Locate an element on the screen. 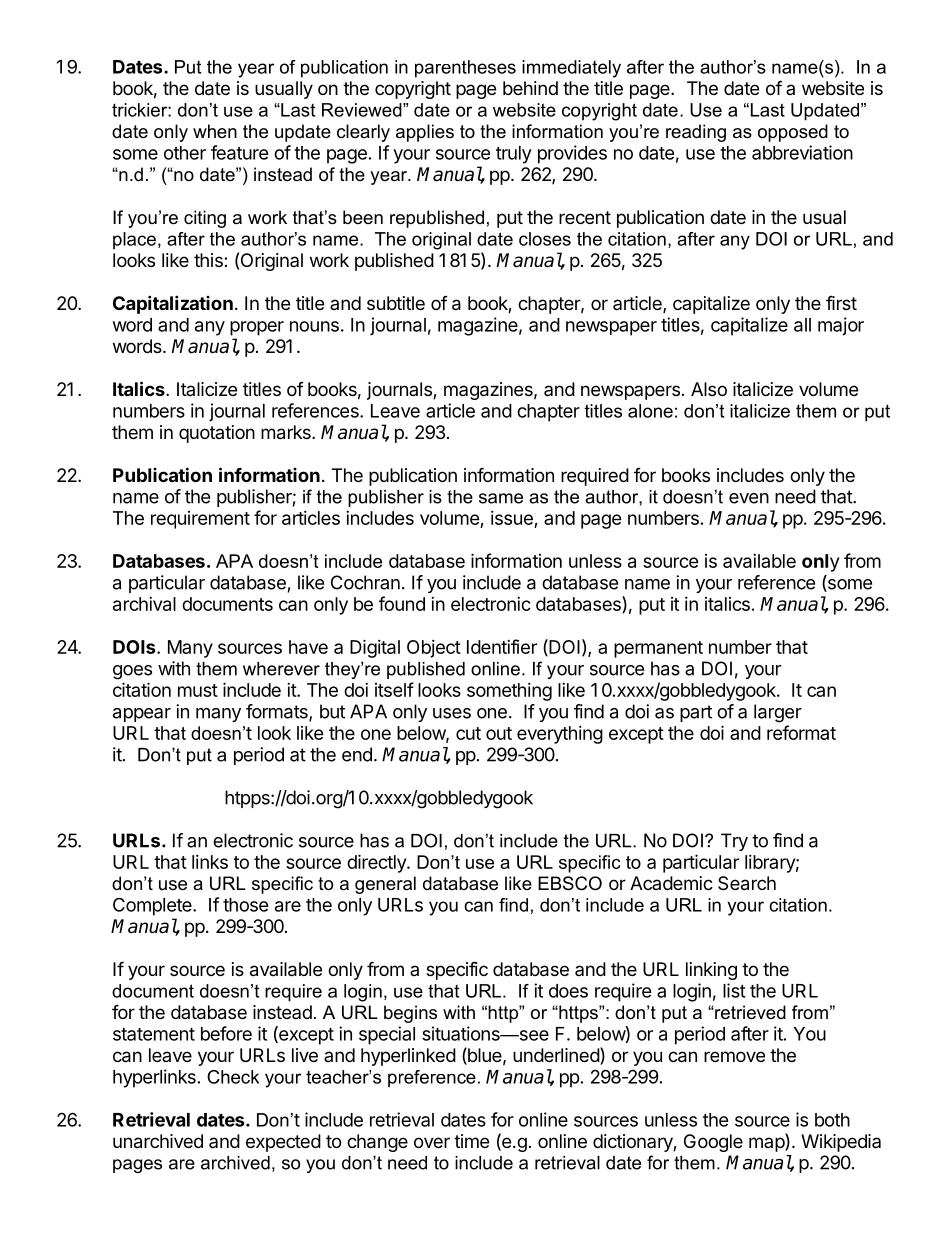 The width and height of the screenshot is (952, 1233). map is located at coordinates (767, 1144).
